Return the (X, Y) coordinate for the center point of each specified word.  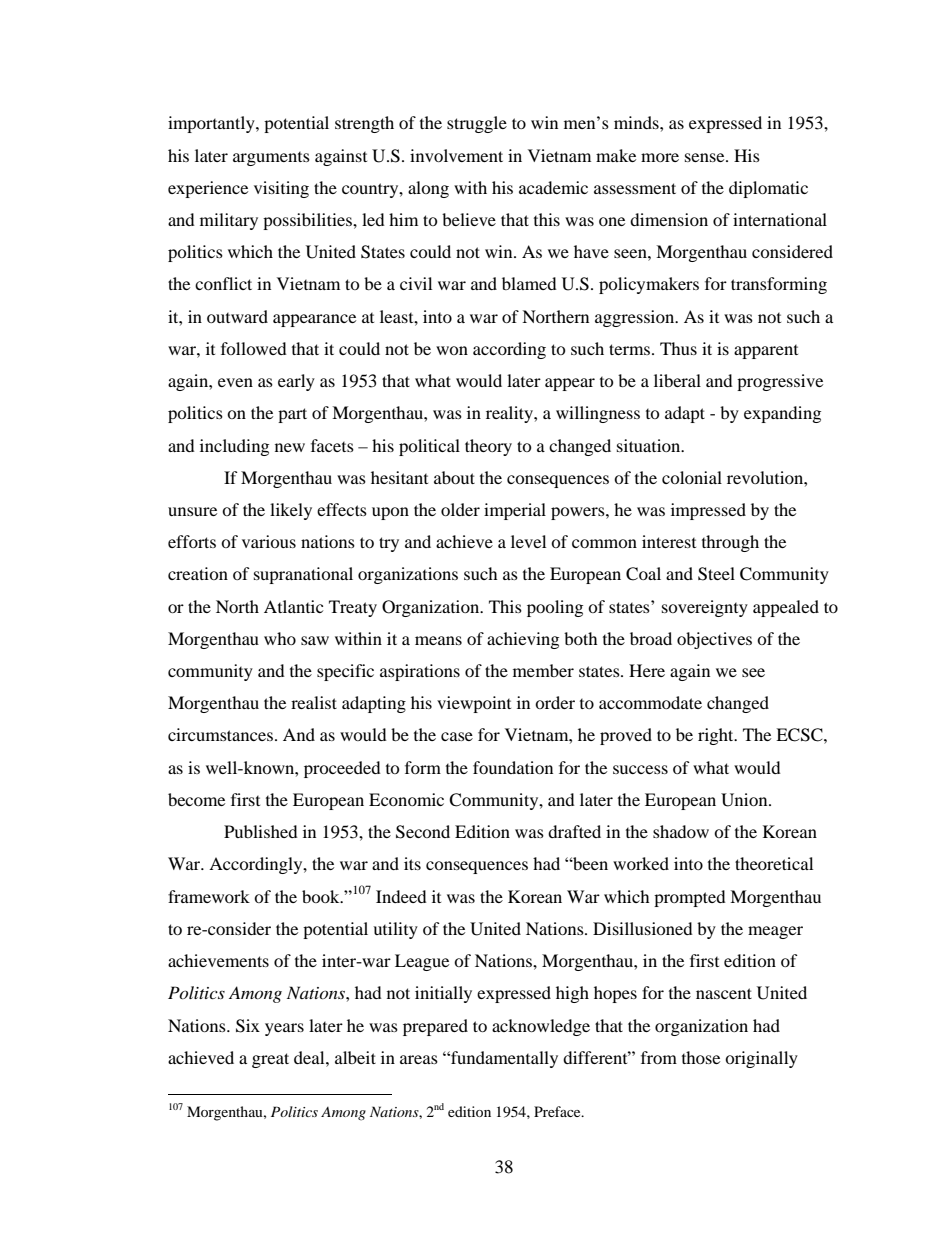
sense (706, 157)
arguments (271, 159)
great (270, 1060)
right (717, 736)
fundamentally (503, 1059)
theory (488, 447)
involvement (456, 155)
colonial (692, 477)
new (290, 447)
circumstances (220, 734)
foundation (513, 767)
